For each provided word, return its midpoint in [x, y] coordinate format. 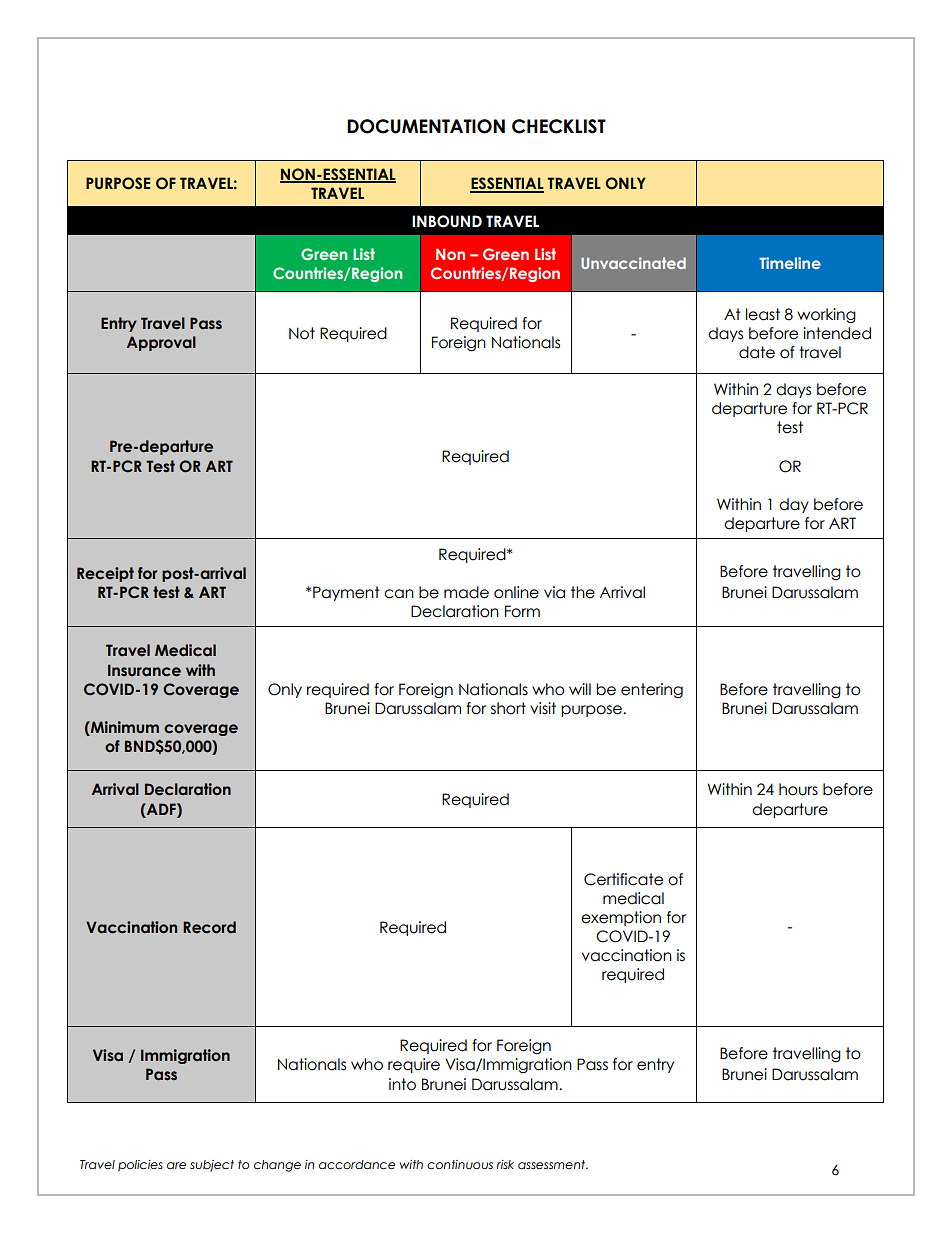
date [757, 352]
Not [302, 333]
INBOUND [447, 221]
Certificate [623, 879]
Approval [161, 343]
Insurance [144, 670]
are [176, 1165]
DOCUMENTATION [426, 126]
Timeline [790, 263]
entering [652, 690]
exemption [621, 918]
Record [209, 927]
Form [522, 611]
